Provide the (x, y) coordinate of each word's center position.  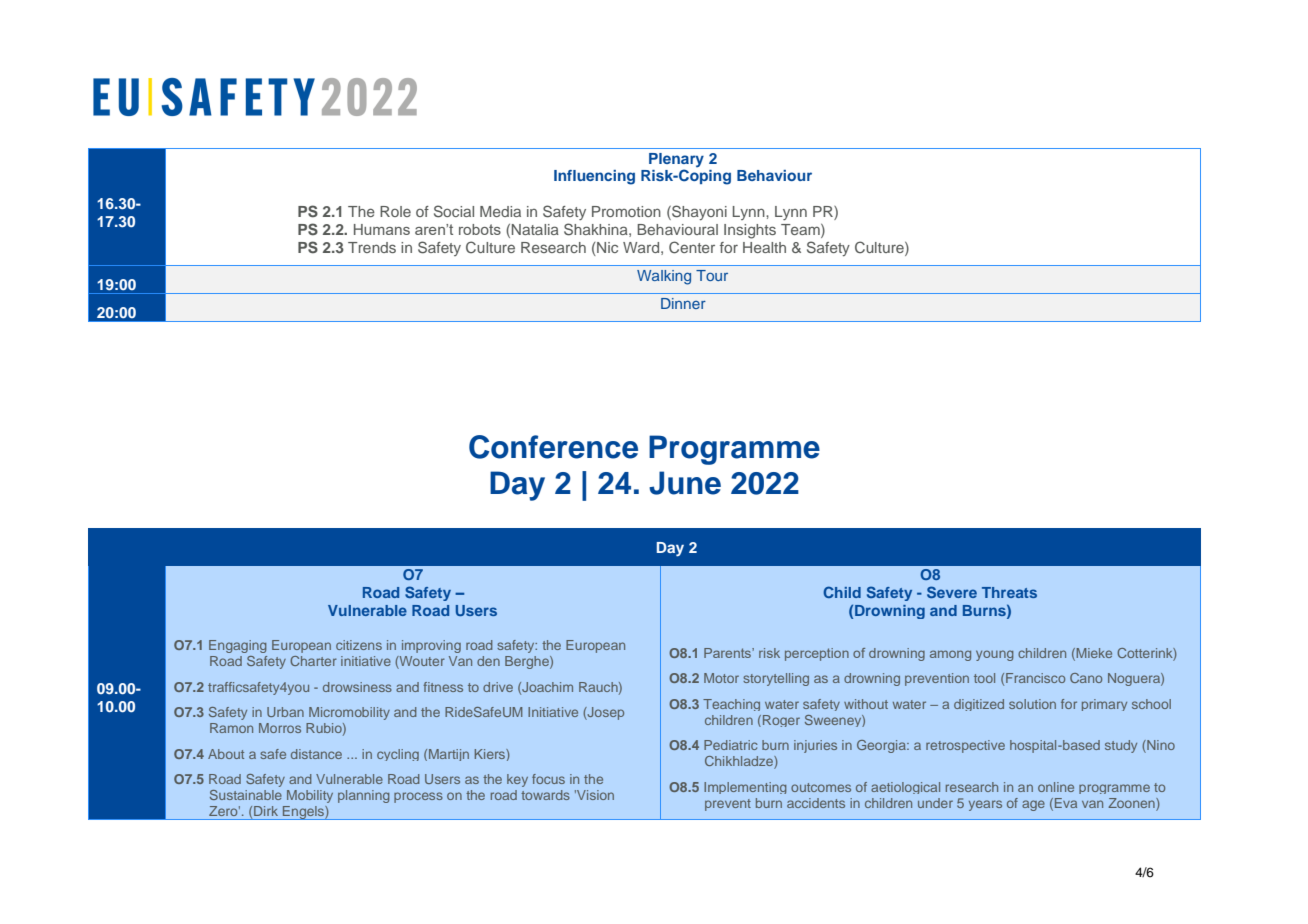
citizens (359, 645)
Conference (553, 447)
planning (364, 796)
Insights (750, 231)
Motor (721, 678)
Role (395, 211)
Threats (1009, 592)
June (685, 483)
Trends (372, 247)
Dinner (683, 303)
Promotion (626, 211)
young (995, 655)
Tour (712, 275)
